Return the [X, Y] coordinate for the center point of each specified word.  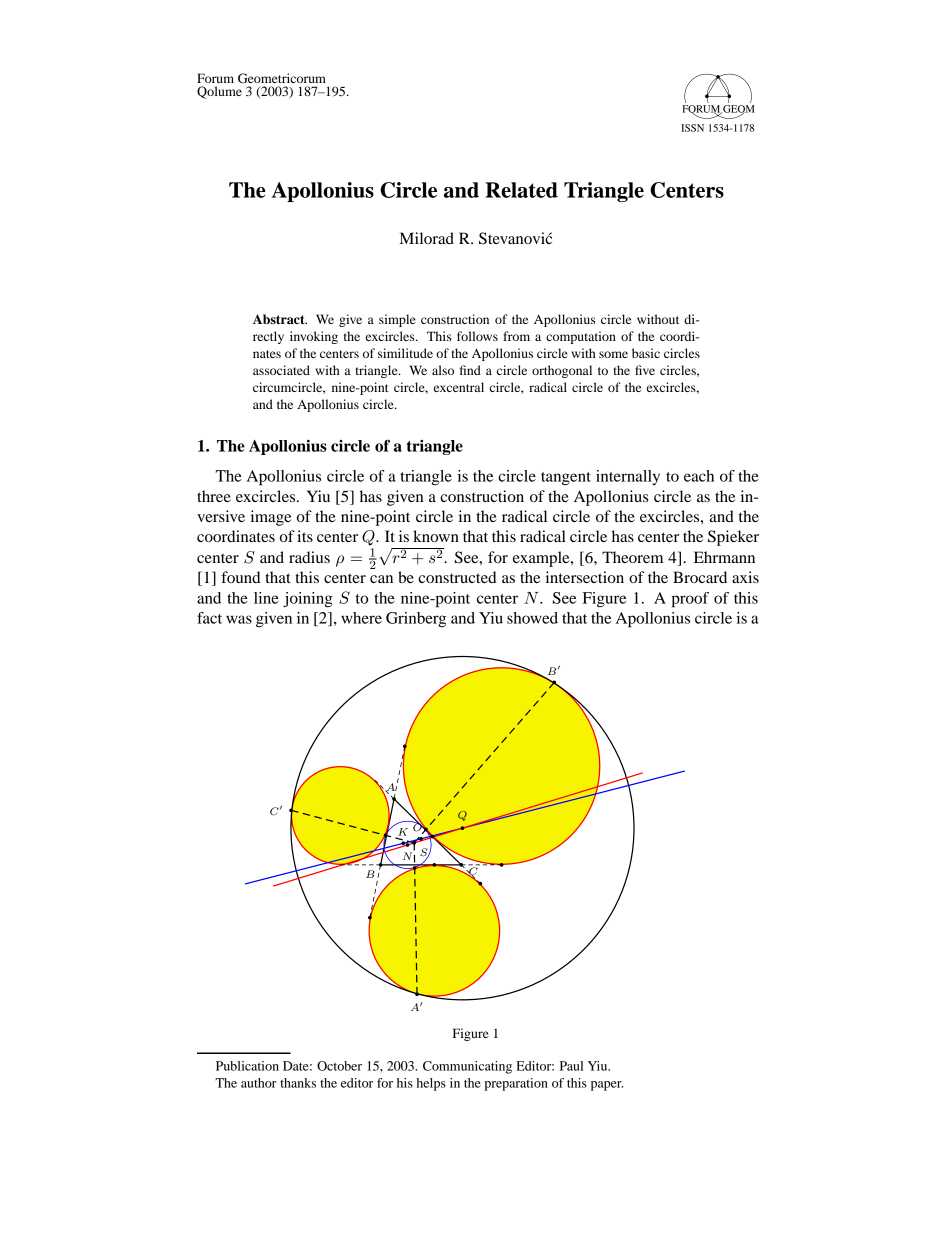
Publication [247, 1066]
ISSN [692, 128]
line [266, 598]
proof [690, 600]
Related [521, 190]
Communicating [467, 1067]
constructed [457, 577]
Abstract [280, 319]
